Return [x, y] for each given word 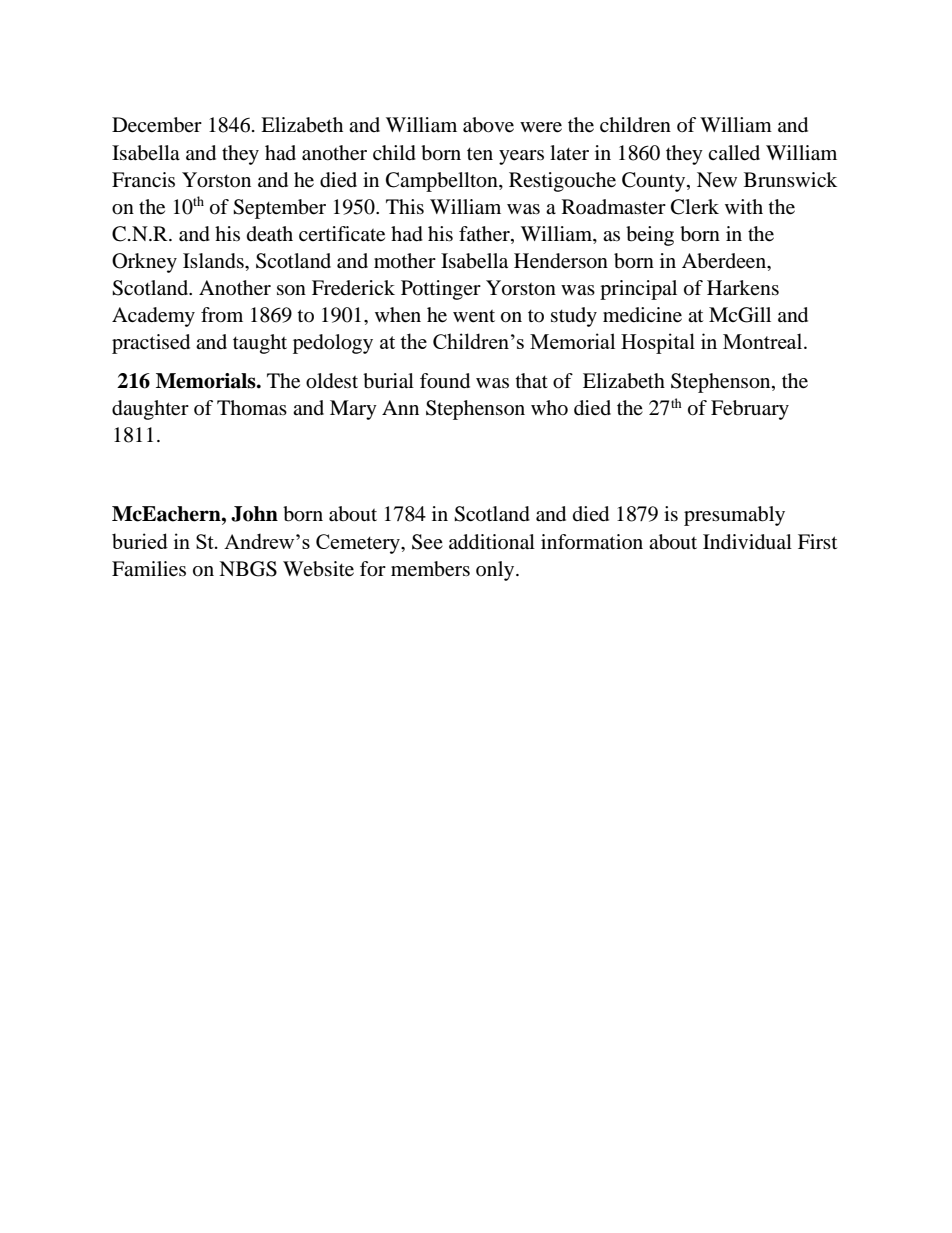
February [750, 410]
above [488, 125]
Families [149, 569]
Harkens [743, 288]
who [549, 408]
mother [405, 261]
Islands [214, 261]
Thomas [252, 408]
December [157, 125]
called [734, 153]
